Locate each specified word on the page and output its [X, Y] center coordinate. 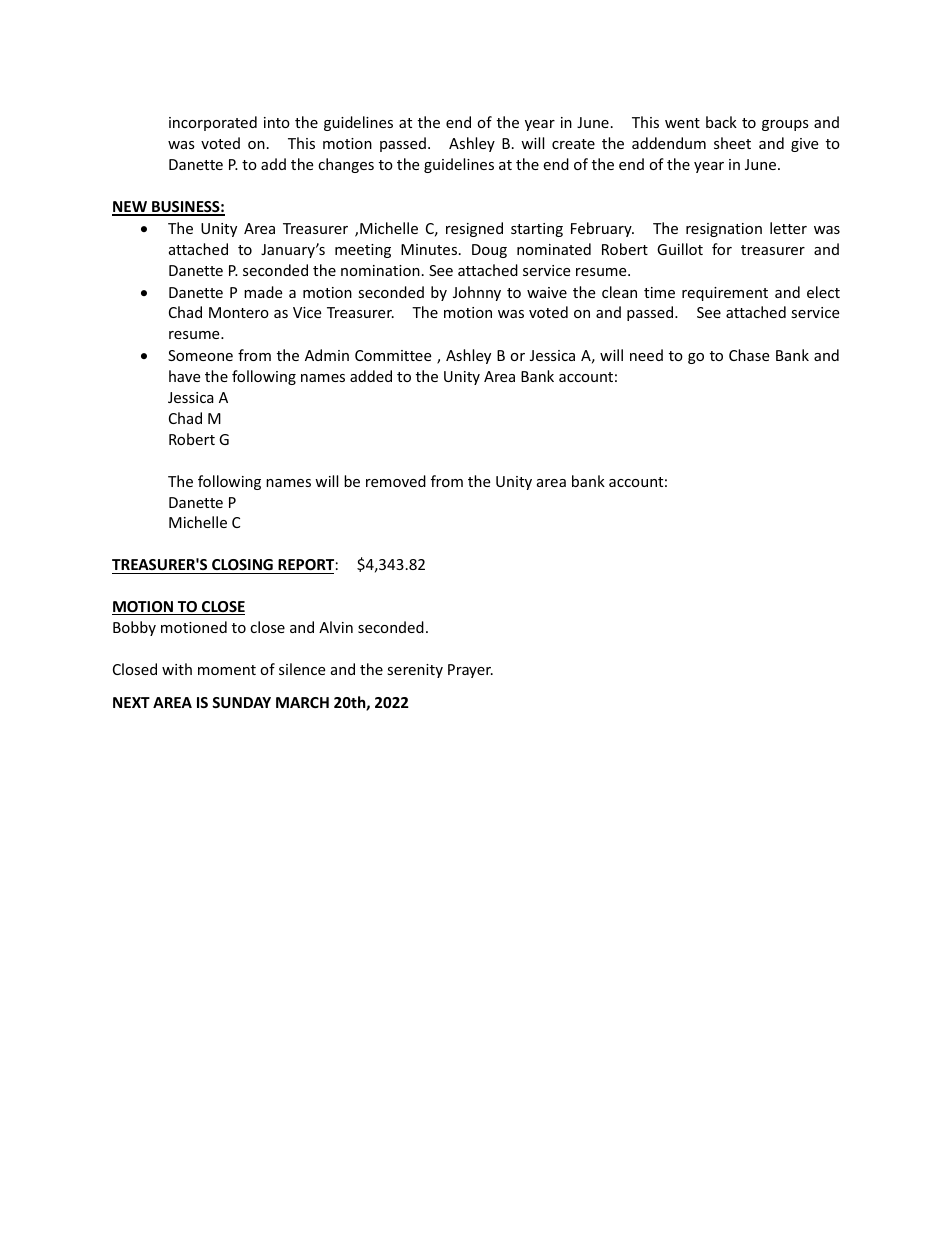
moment [227, 670]
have [184, 376]
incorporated [213, 123]
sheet [732, 143]
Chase [749, 355]
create [573, 144]
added [371, 376]
